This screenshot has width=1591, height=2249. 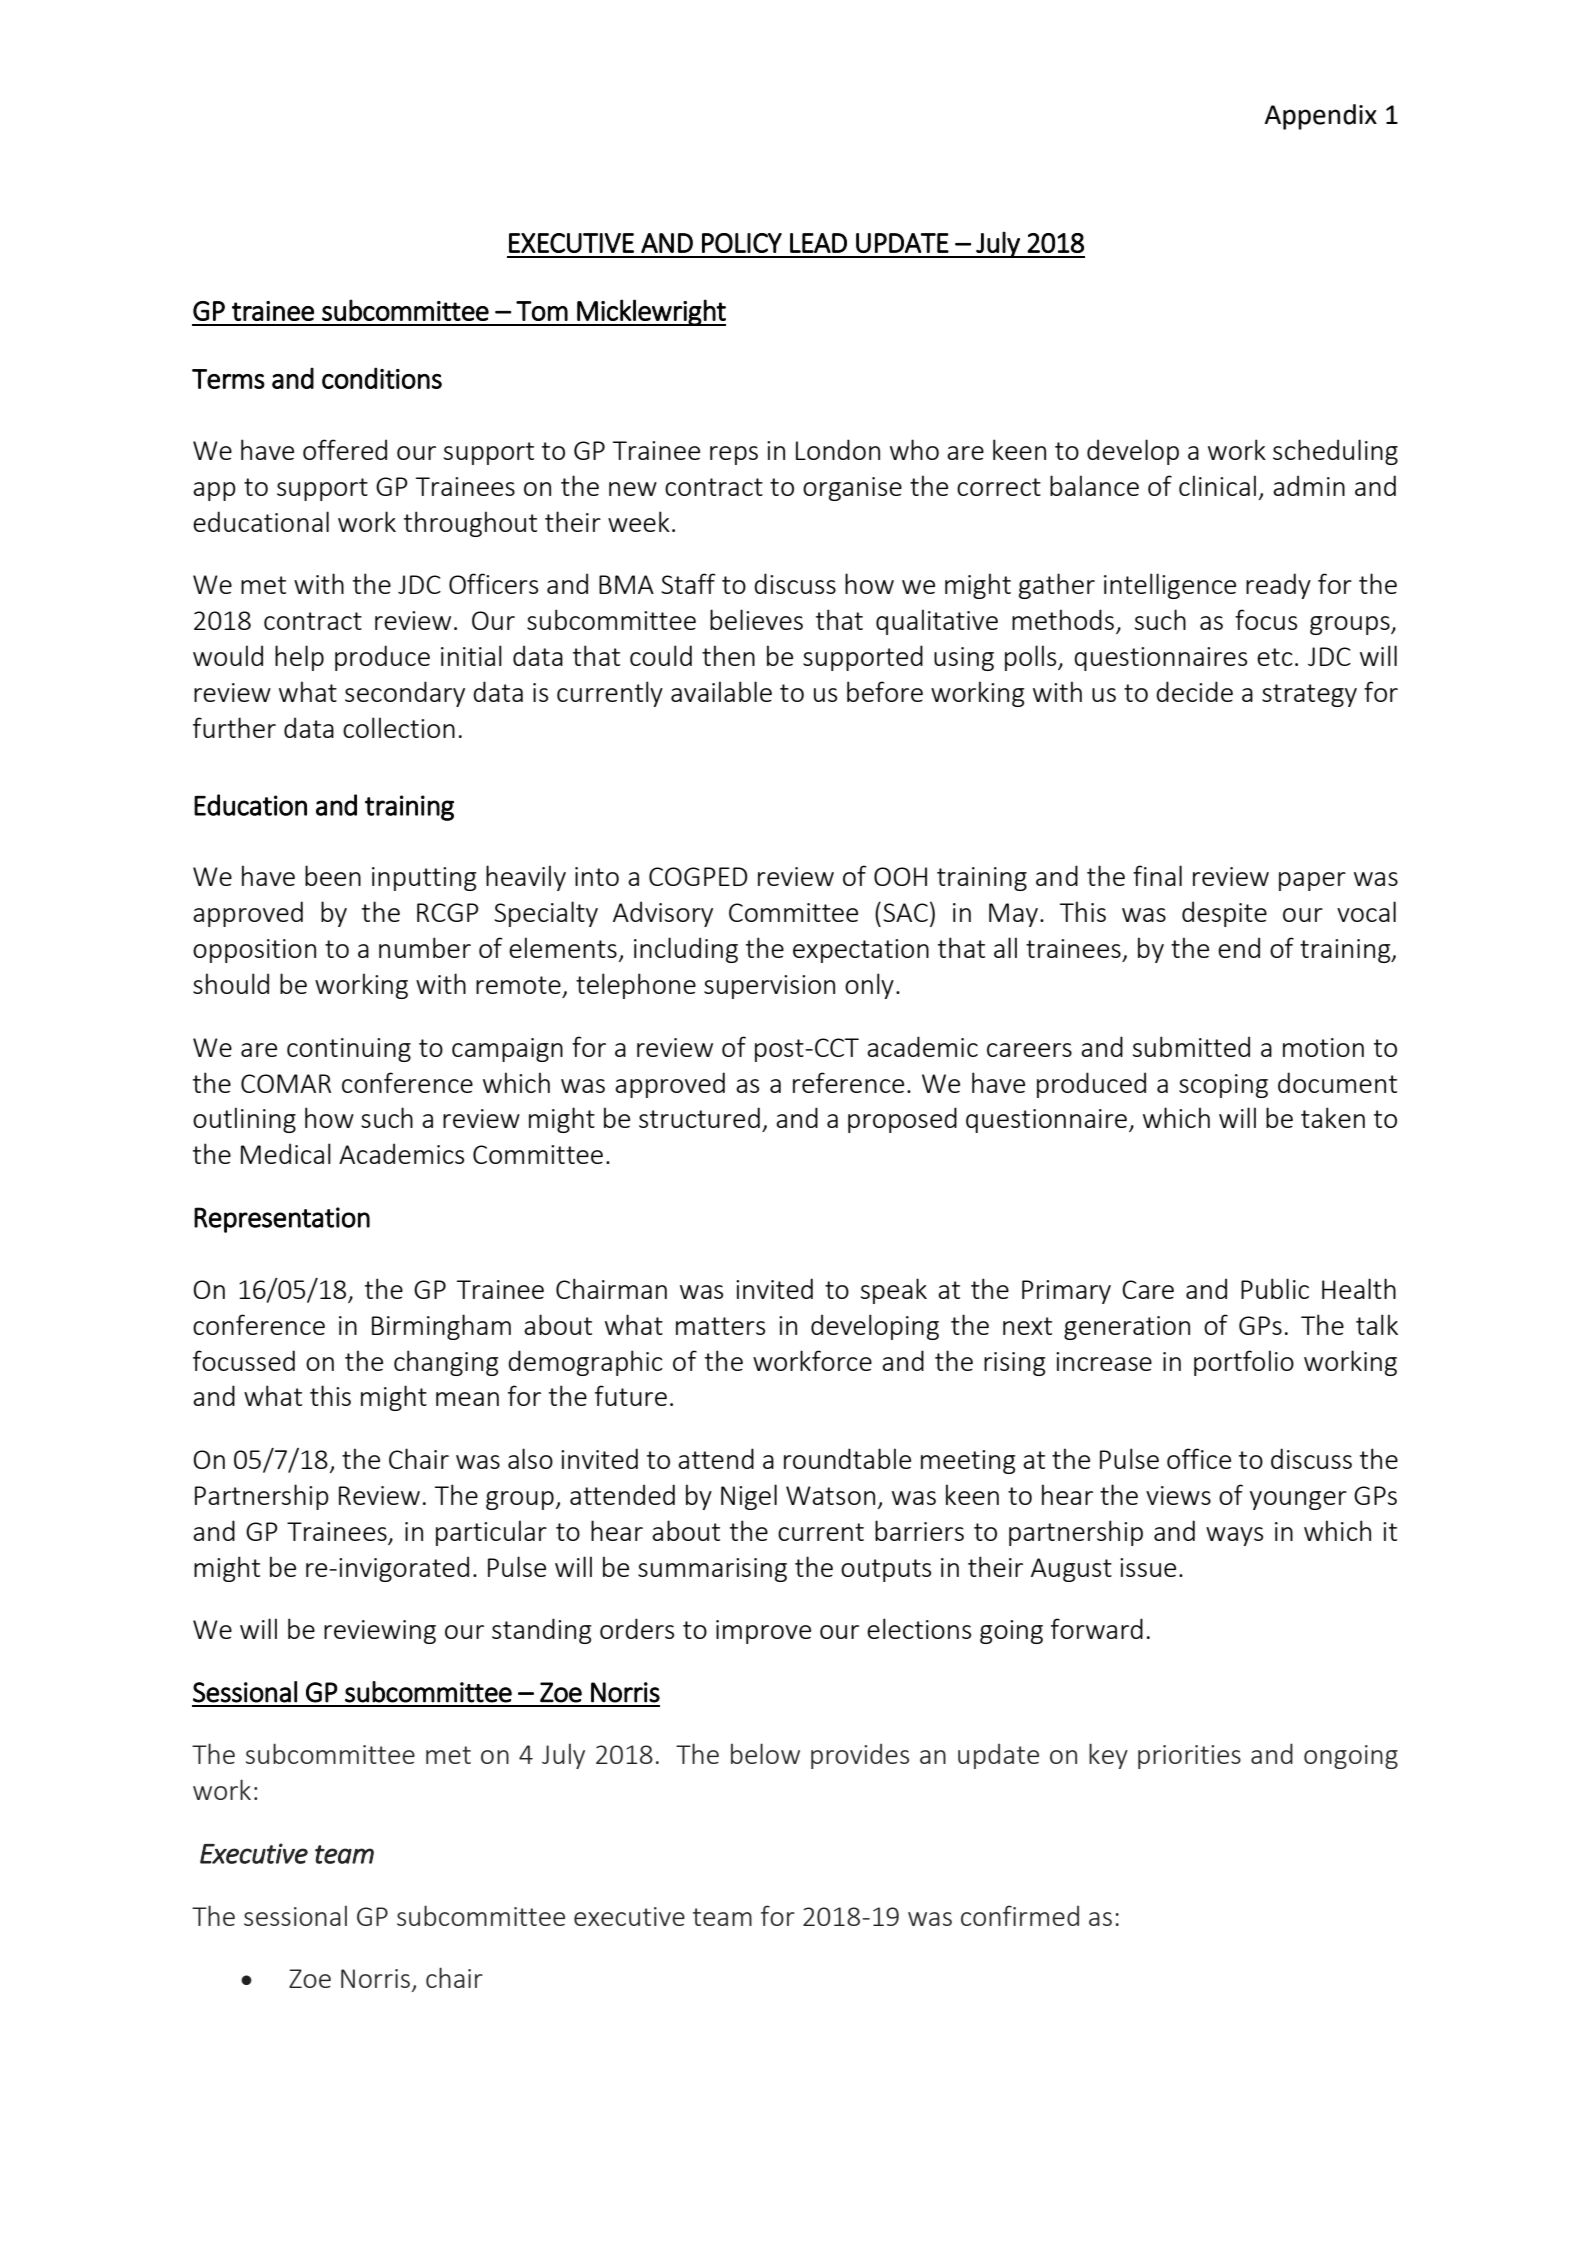 I want to click on submitted, so click(x=1191, y=1046).
